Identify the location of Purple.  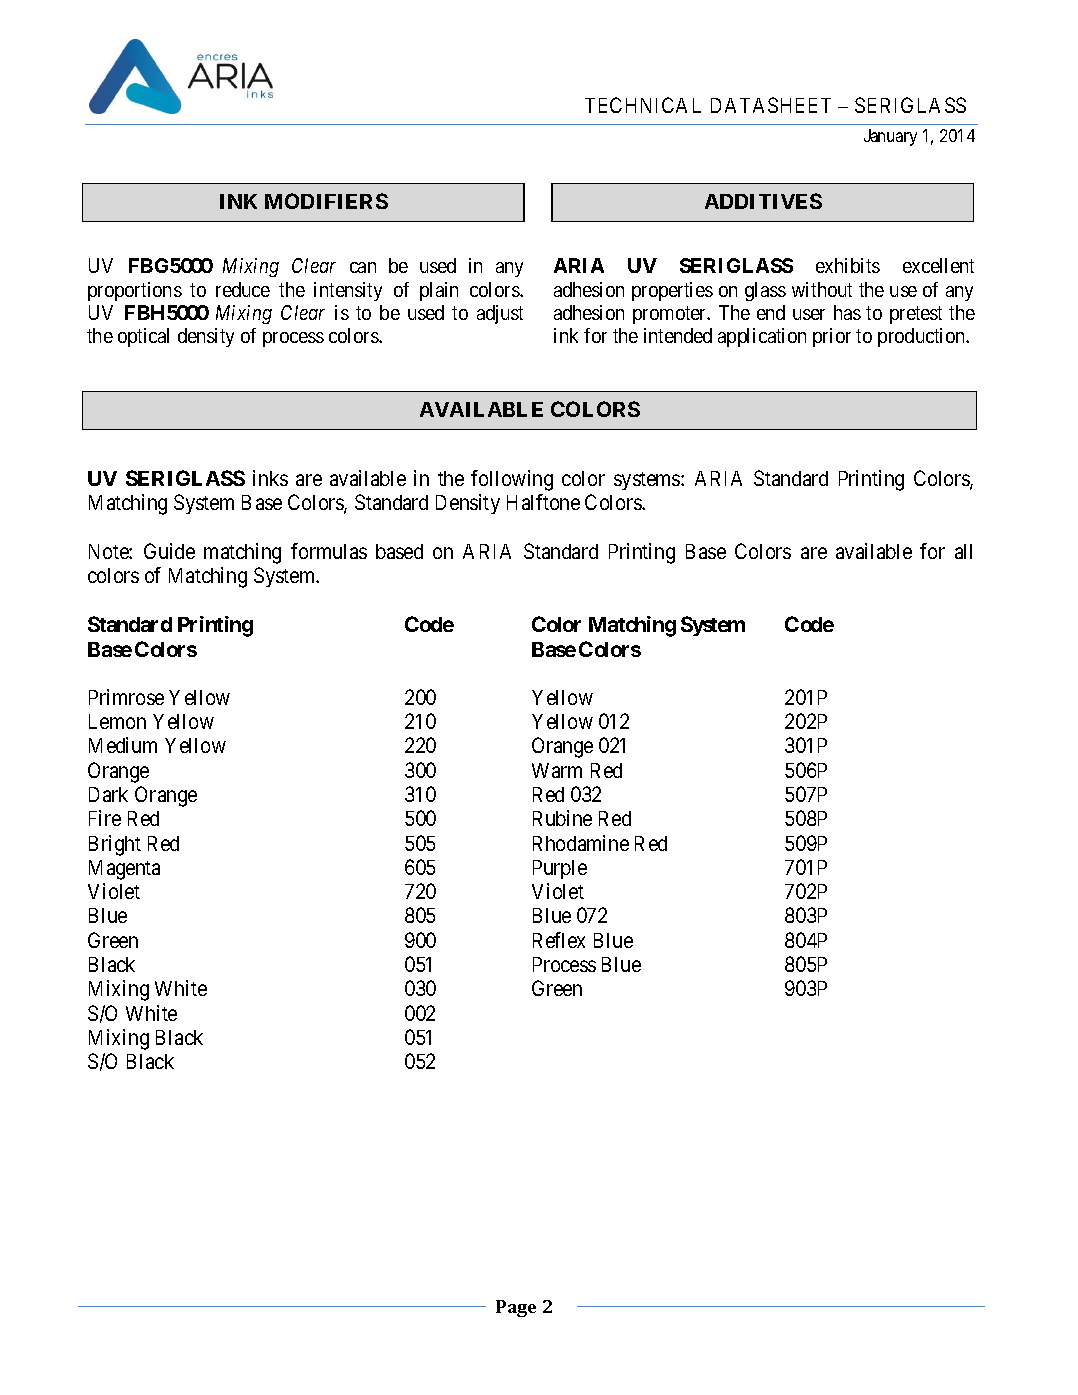
(560, 869).
